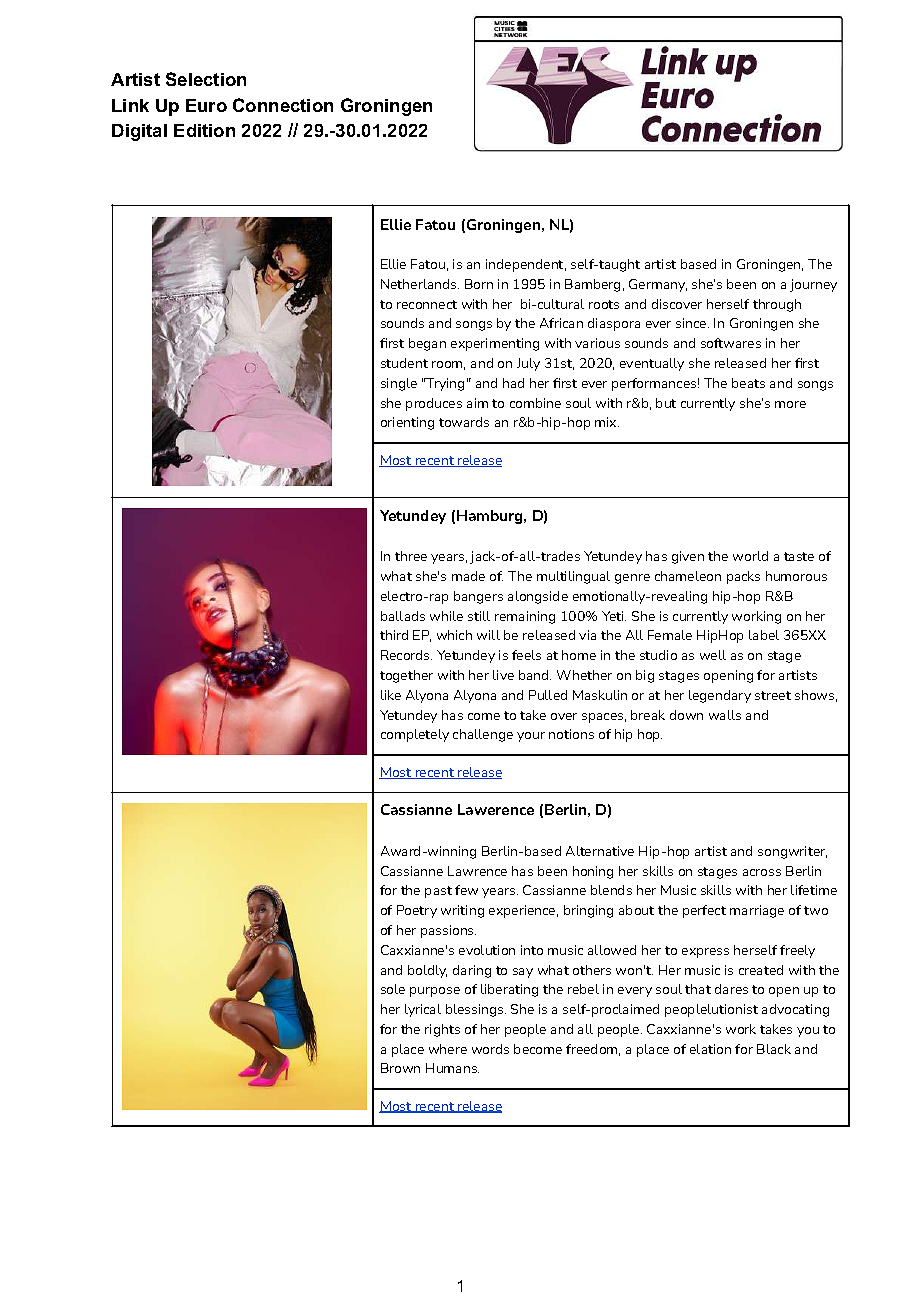 The width and height of the image is (924, 1307). I want to click on like, so click(391, 695).
